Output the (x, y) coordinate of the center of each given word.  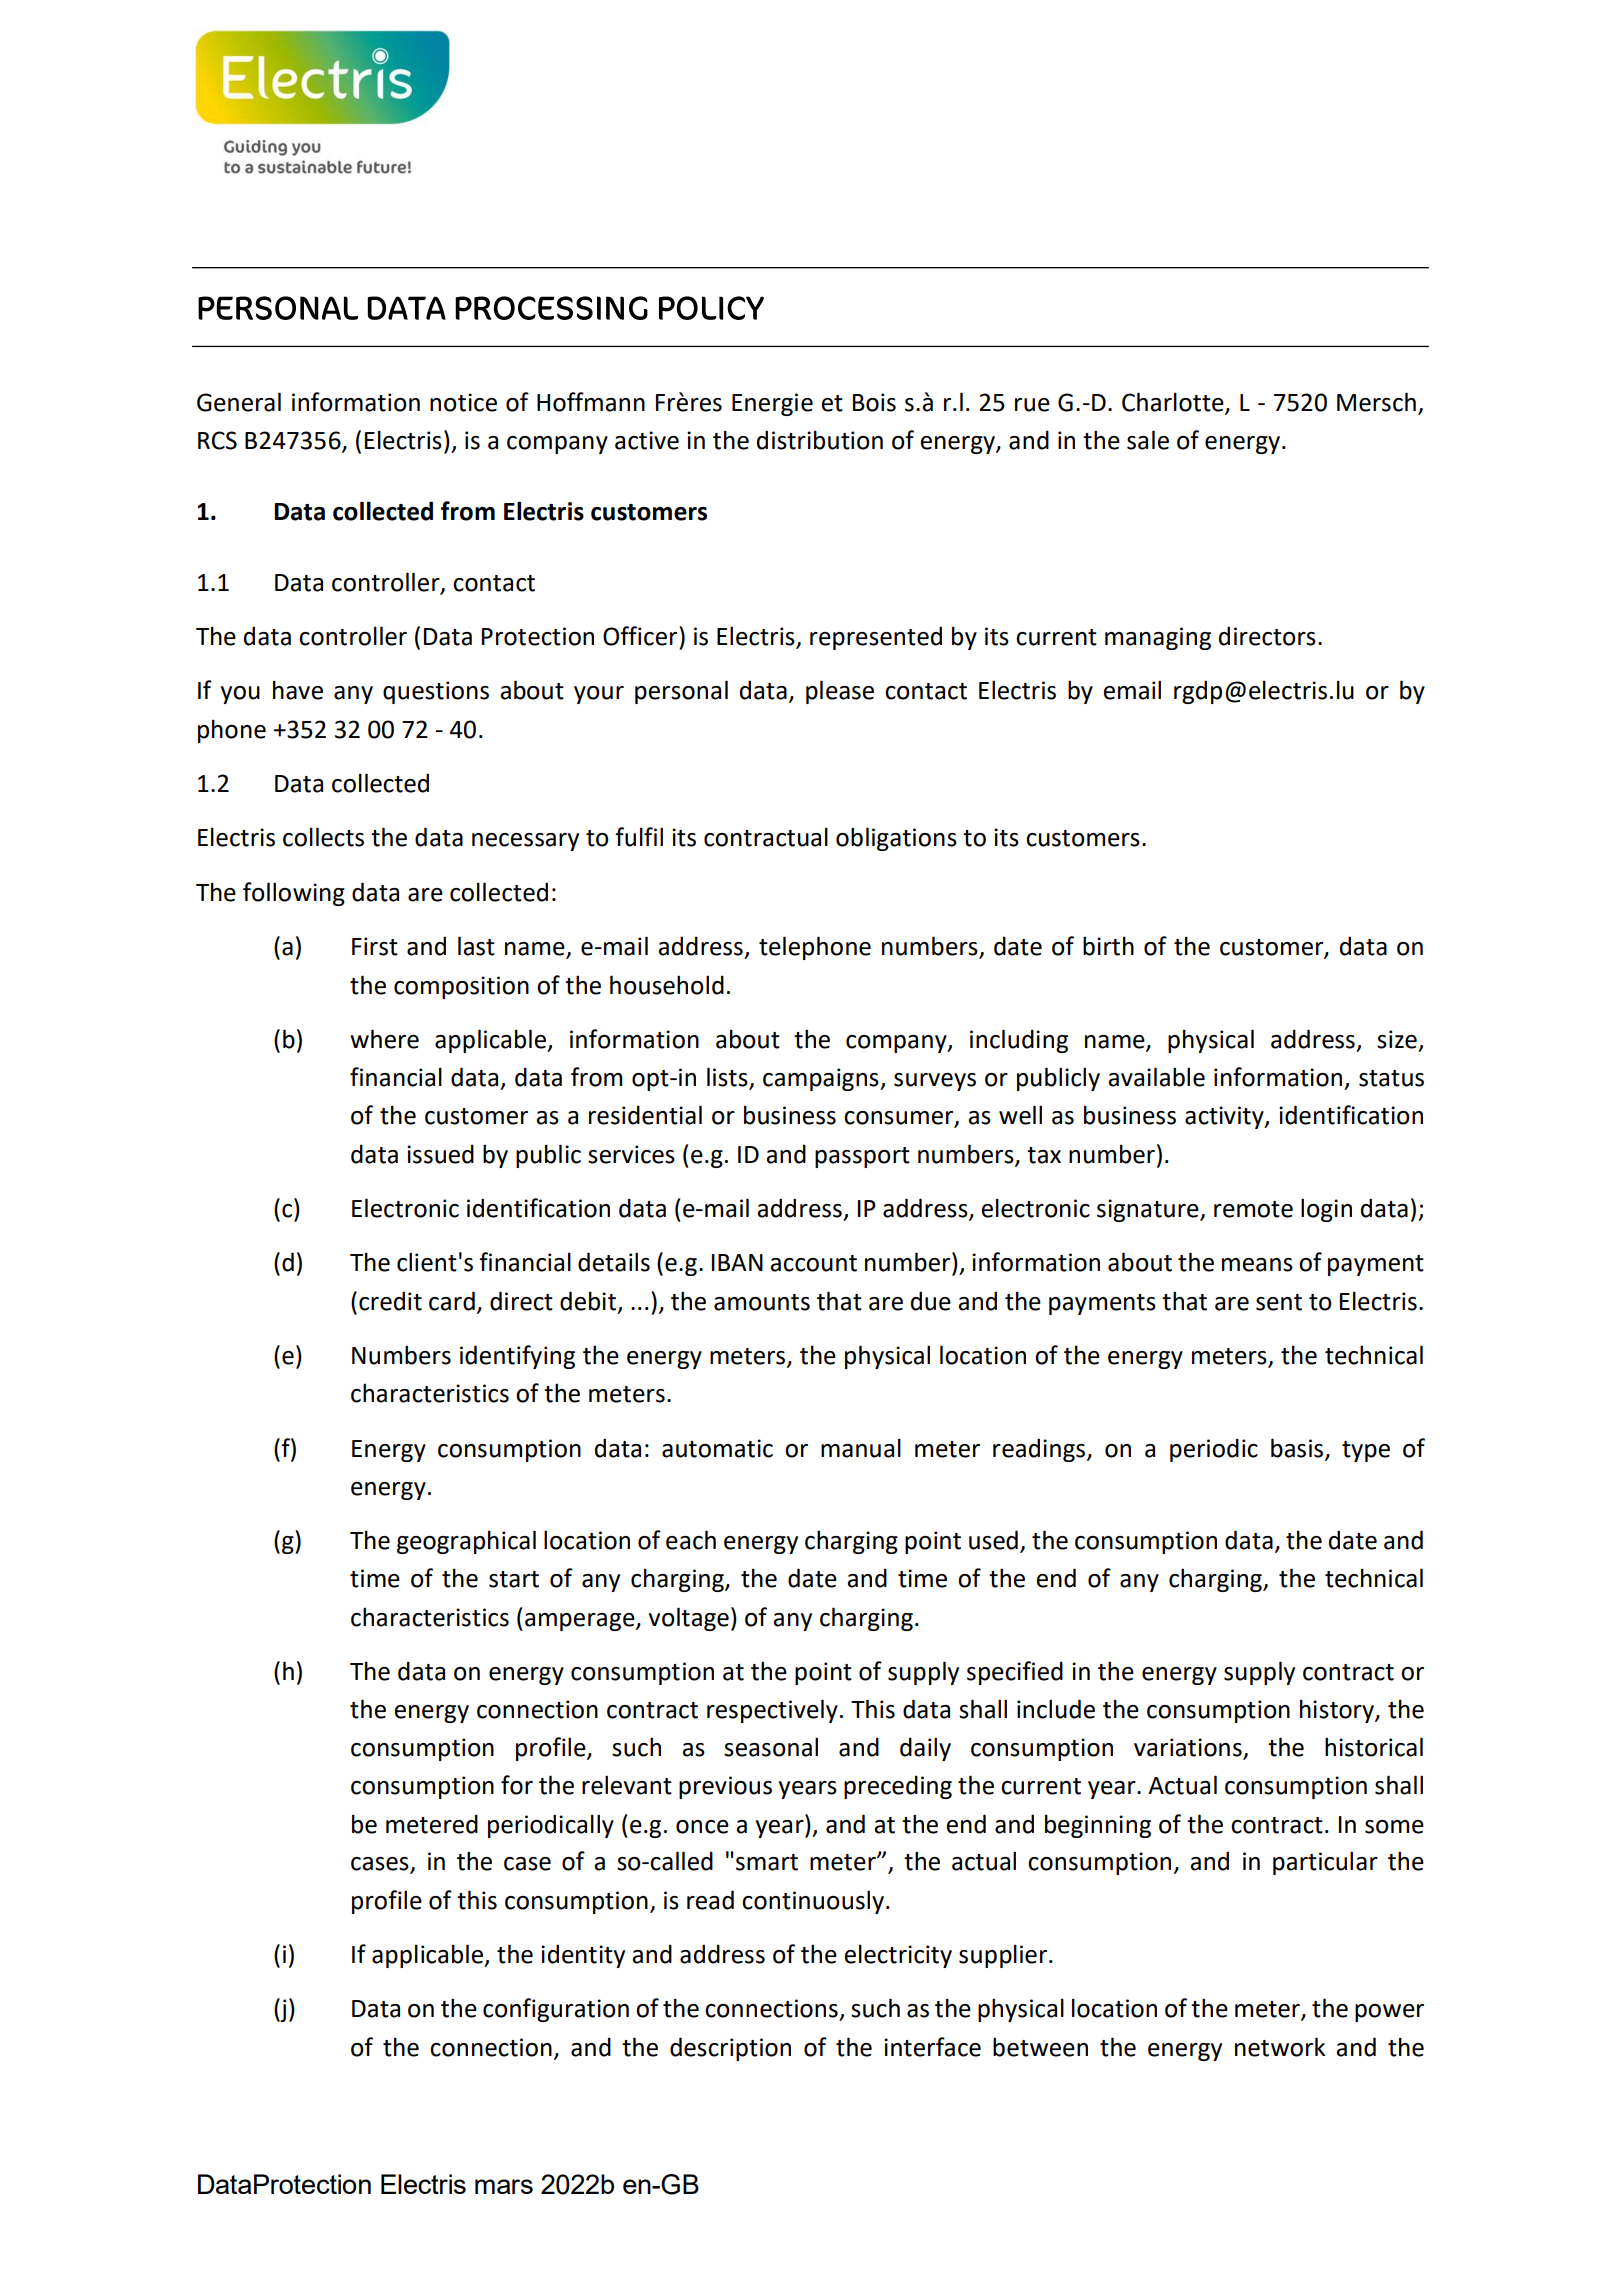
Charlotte (1174, 403)
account (813, 1263)
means (1257, 1265)
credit (390, 1301)
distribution (820, 440)
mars (504, 2186)
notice (463, 402)
